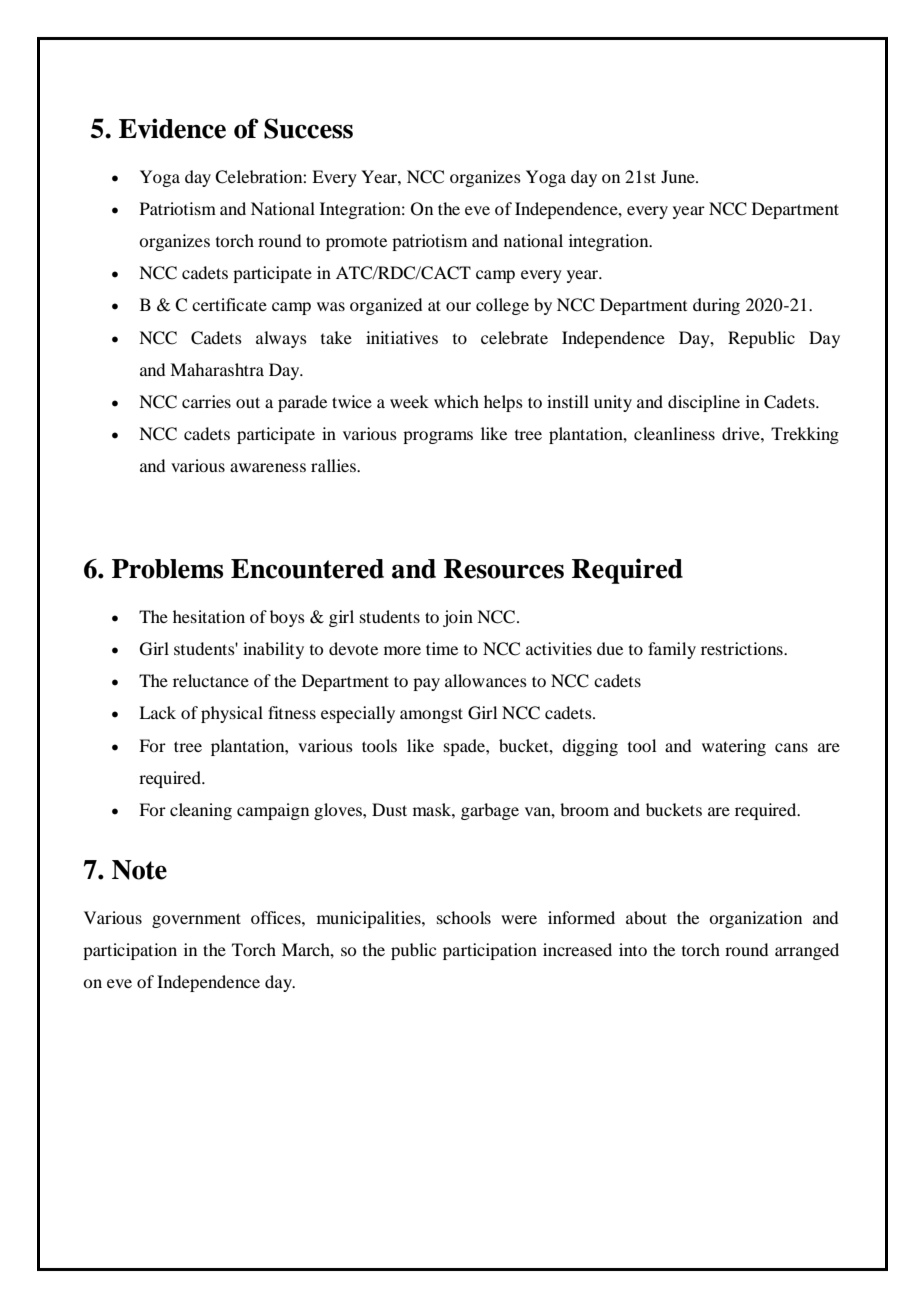  What do you see at coordinates (167, 569) in the screenshot?
I see `Problems` at bounding box center [167, 569].
